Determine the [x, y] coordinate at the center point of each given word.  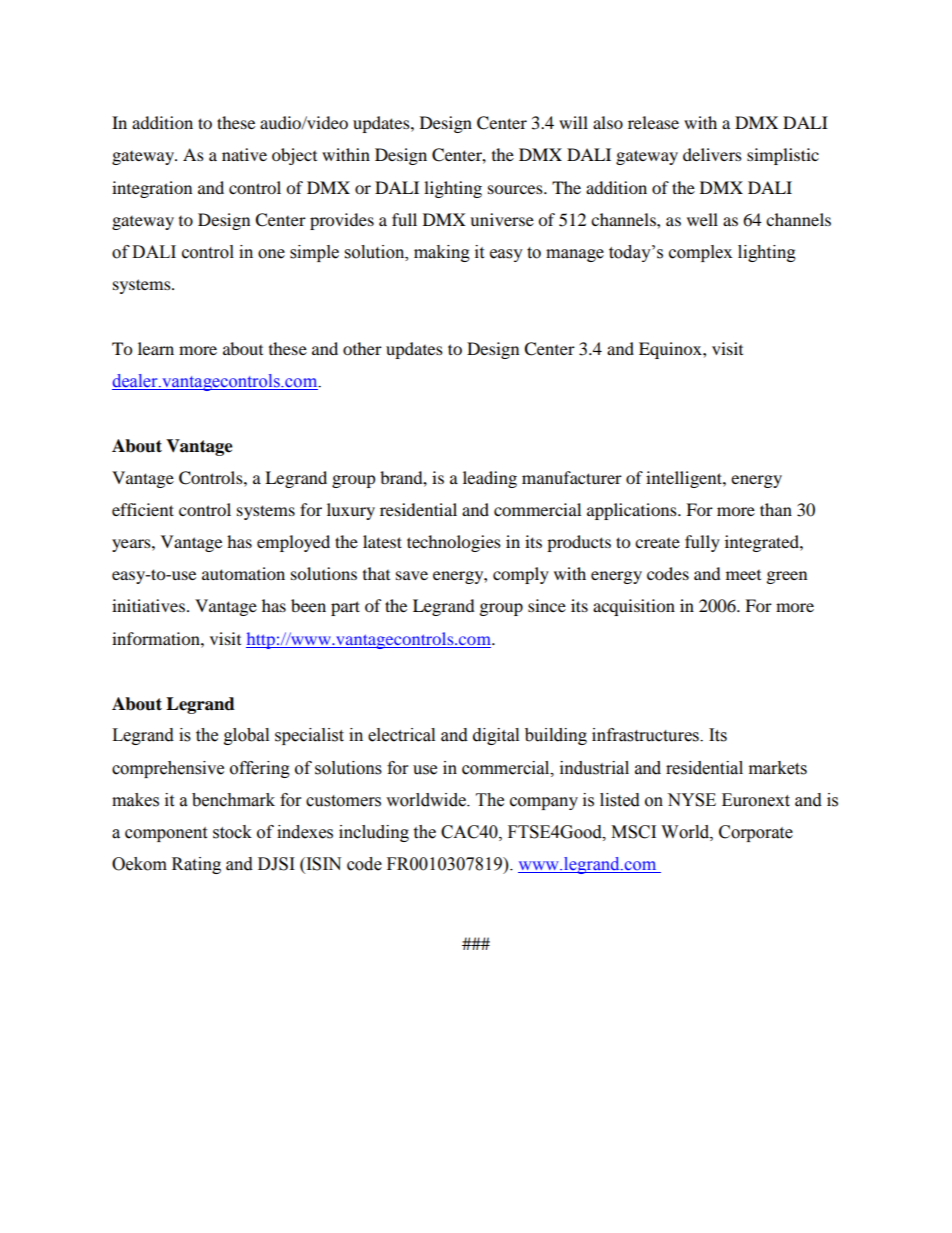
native [244, 154]
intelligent [685, 479]
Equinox [671, 350]
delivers [712, 154]
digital [496, 736]
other [362, 348]
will [573, 122]
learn [156, 348]
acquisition [634, 607]
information [157, 638]
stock [232, 832]
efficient [143, 509]
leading [490, 479]
